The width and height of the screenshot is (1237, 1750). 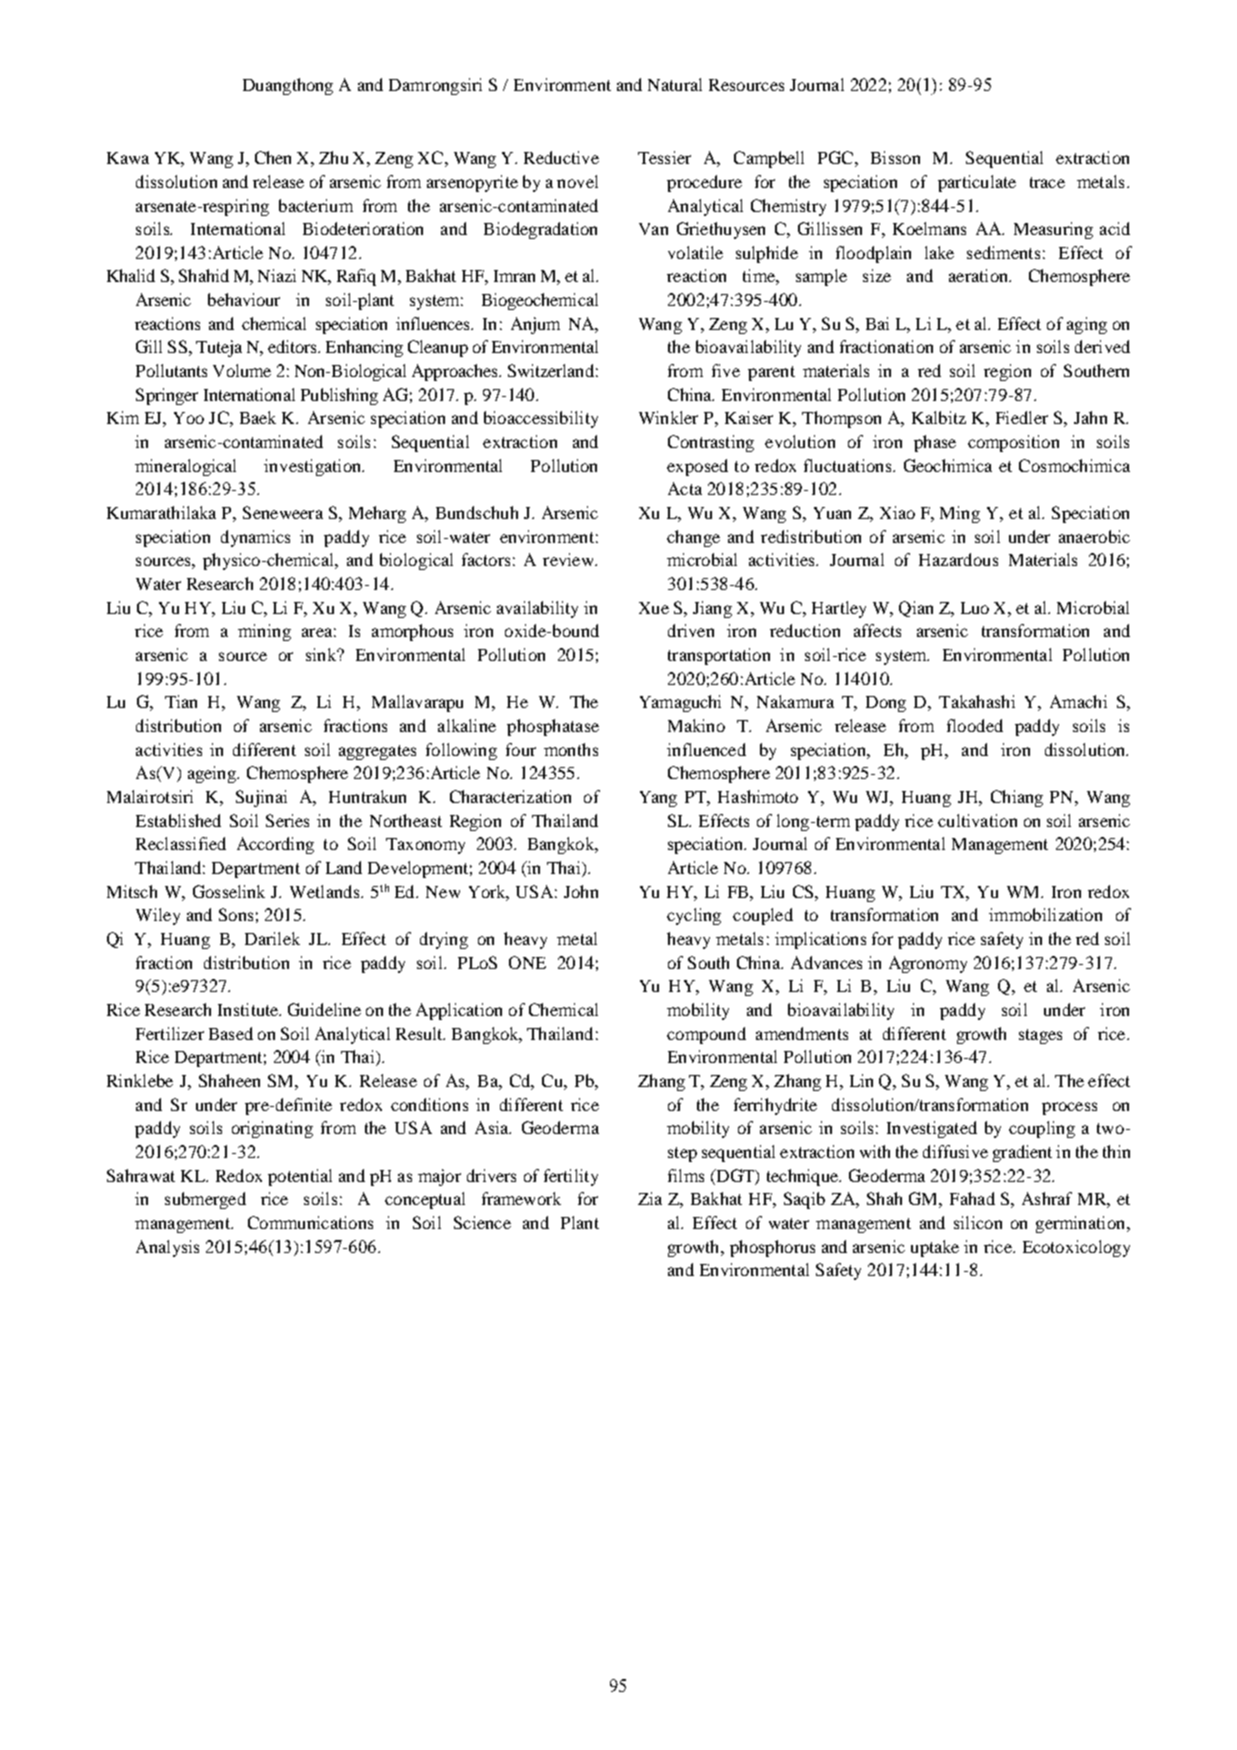 I want to click on John, so click(x=581, y=891).
